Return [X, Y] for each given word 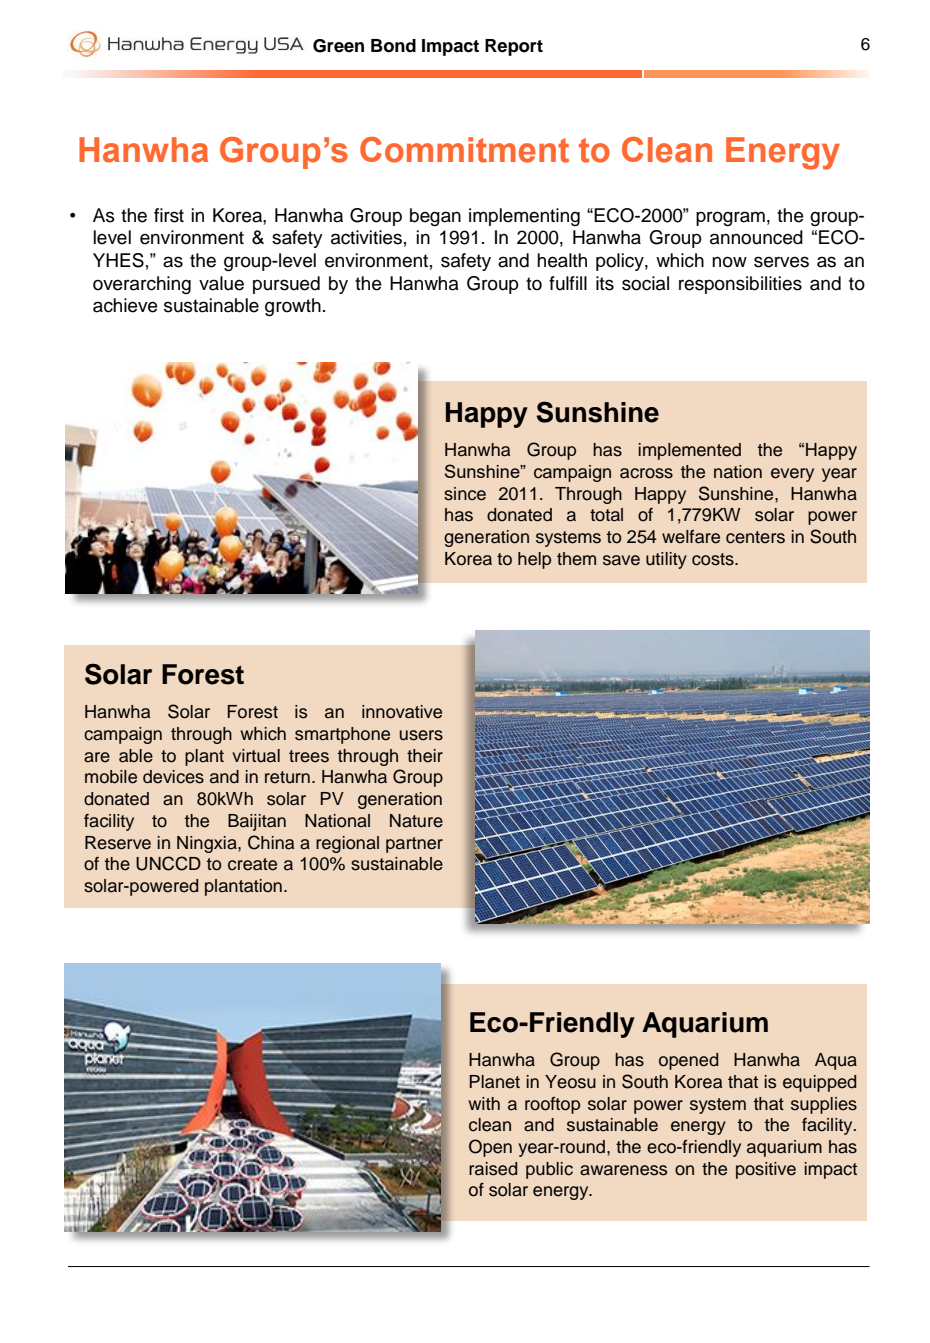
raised [493, 1169]
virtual [256, 756]
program [730, 218]
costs [714, 559]
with [484, 1103]
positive [766, 1170]
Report [514, 47]
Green [338, 46]
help [534, 560]
